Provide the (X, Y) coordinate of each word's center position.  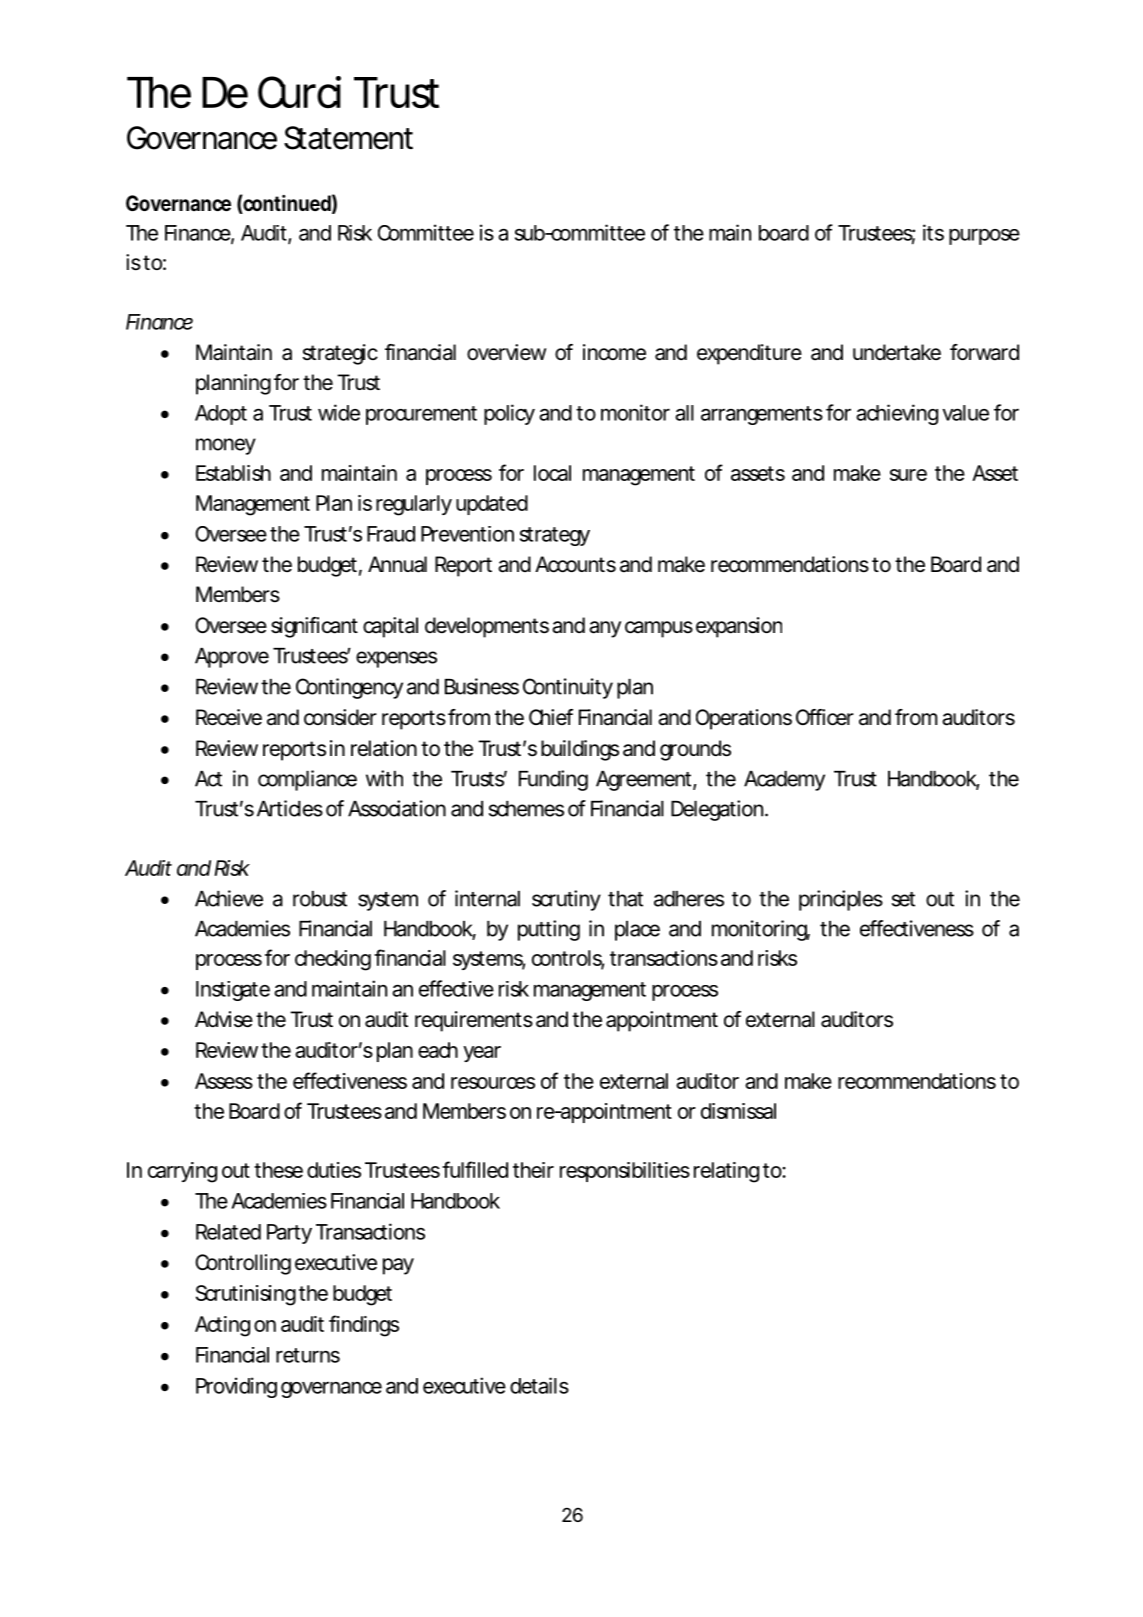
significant (314, 627)
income (614, 352)
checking (333, 960)
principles (841, 900)
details (539, 1385)
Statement (348, 138)
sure (908, 475)
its (933, 232)
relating (726, 1172)
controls (568, 959)
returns (308, 1355)
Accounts (575, 564)
